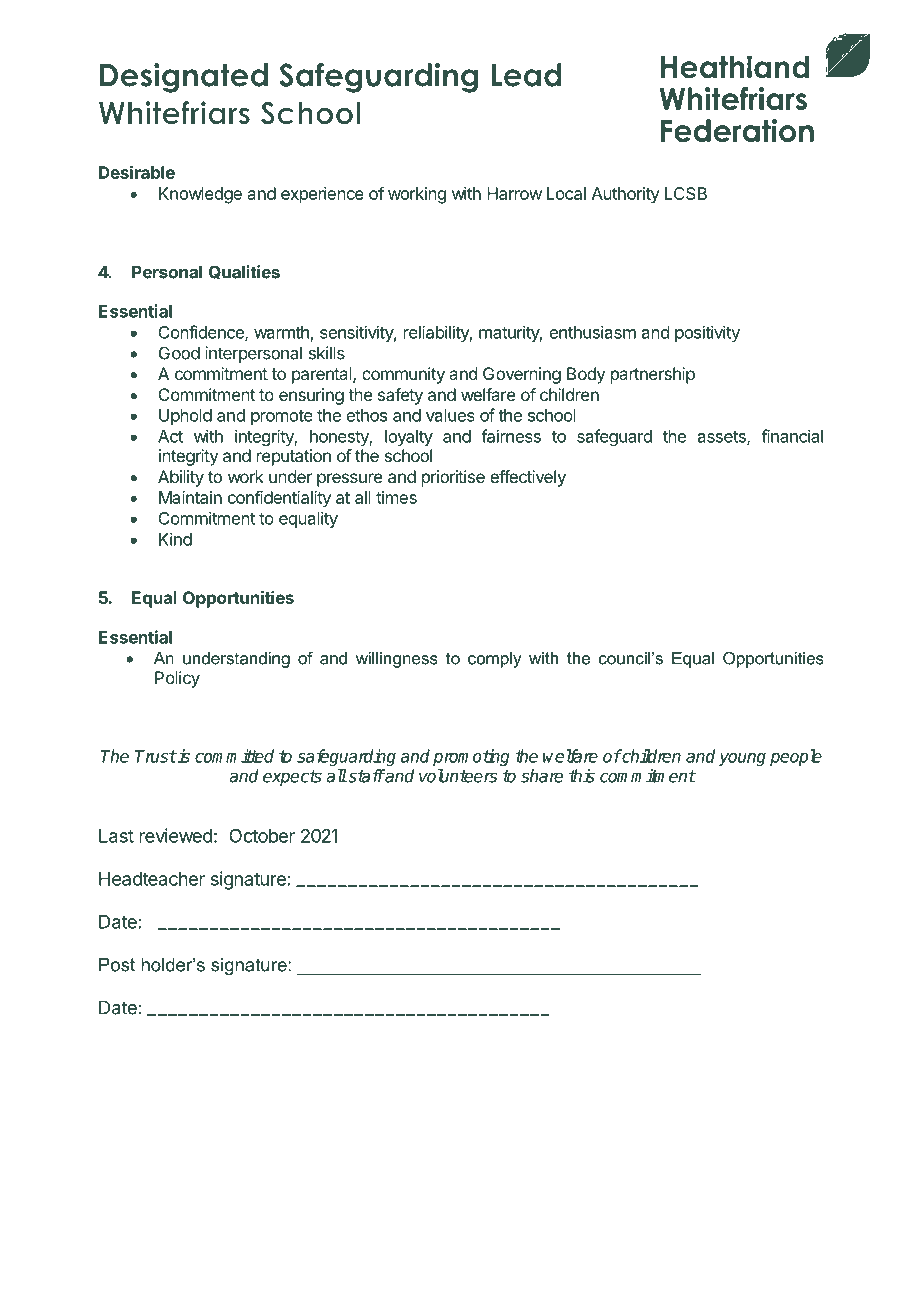  What do you see at coordinates (117, 965) in the screenshot?
I see `Post` at bounding box center [117, 965].
